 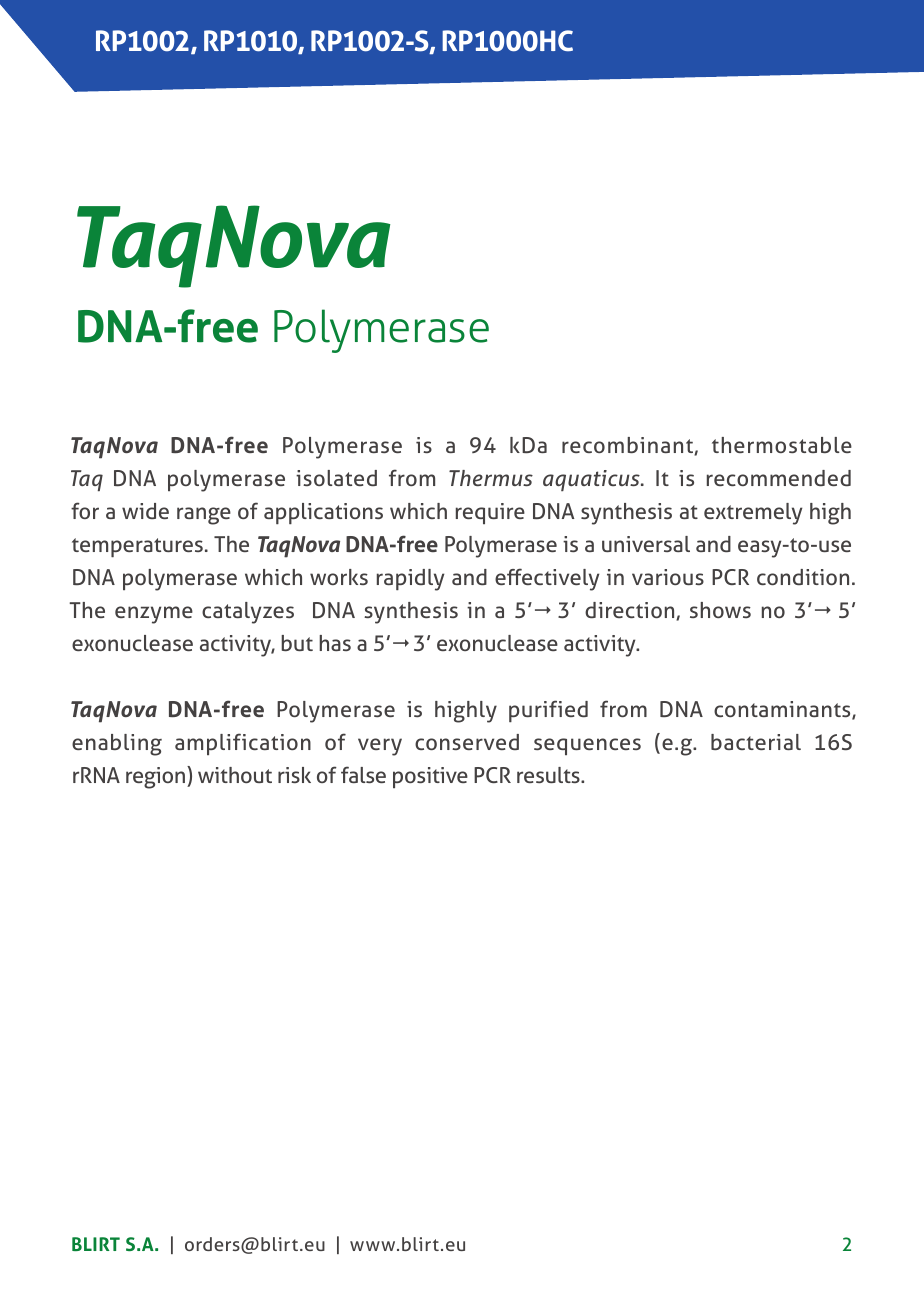 What do you see at coordinates (782, 445) in the screenshot?
I see `thermostable` at bounding box center [782, 445].
